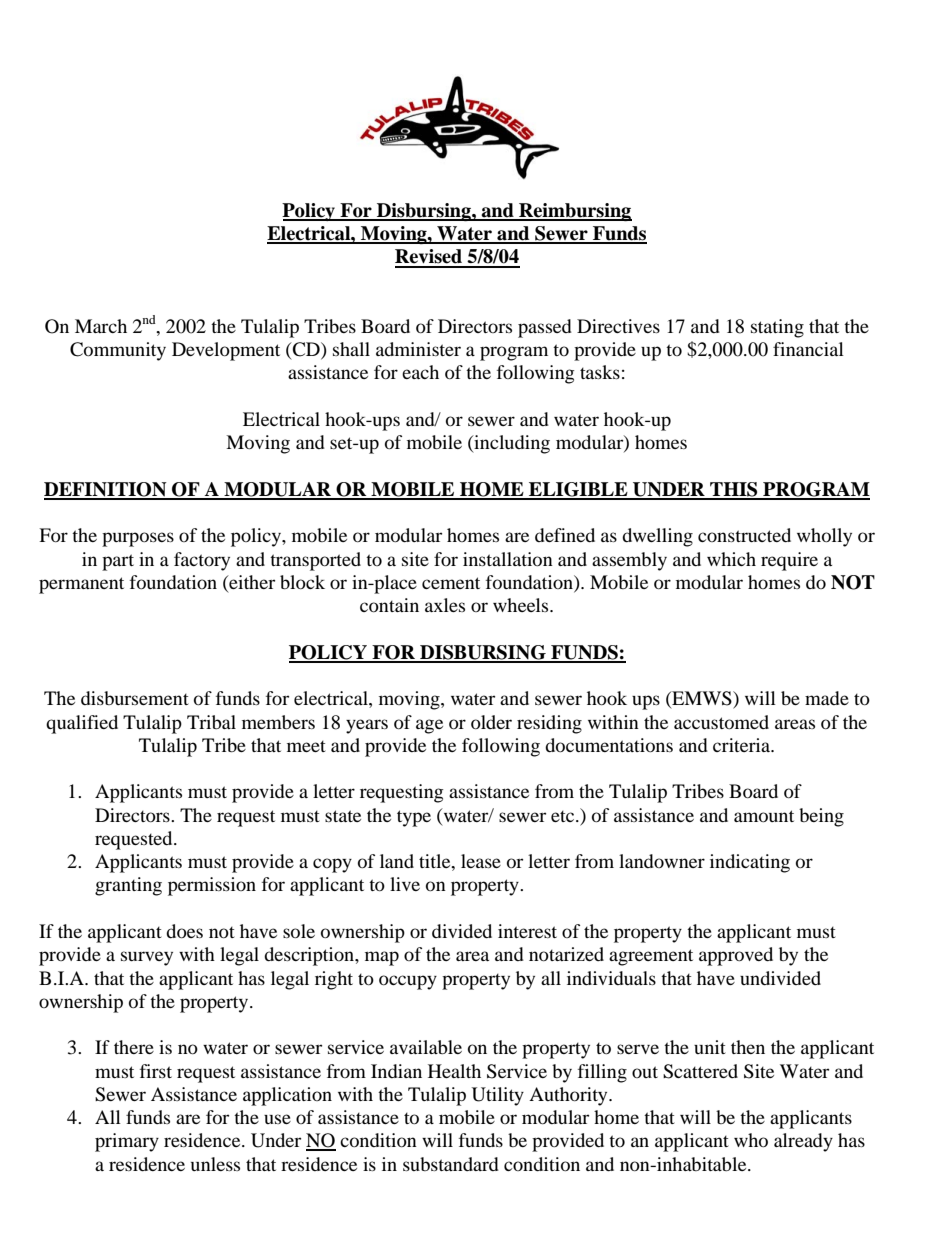  What do you see at coordinates (491, 722) in the document?
I see `older` at bounding box center [491, 722].
